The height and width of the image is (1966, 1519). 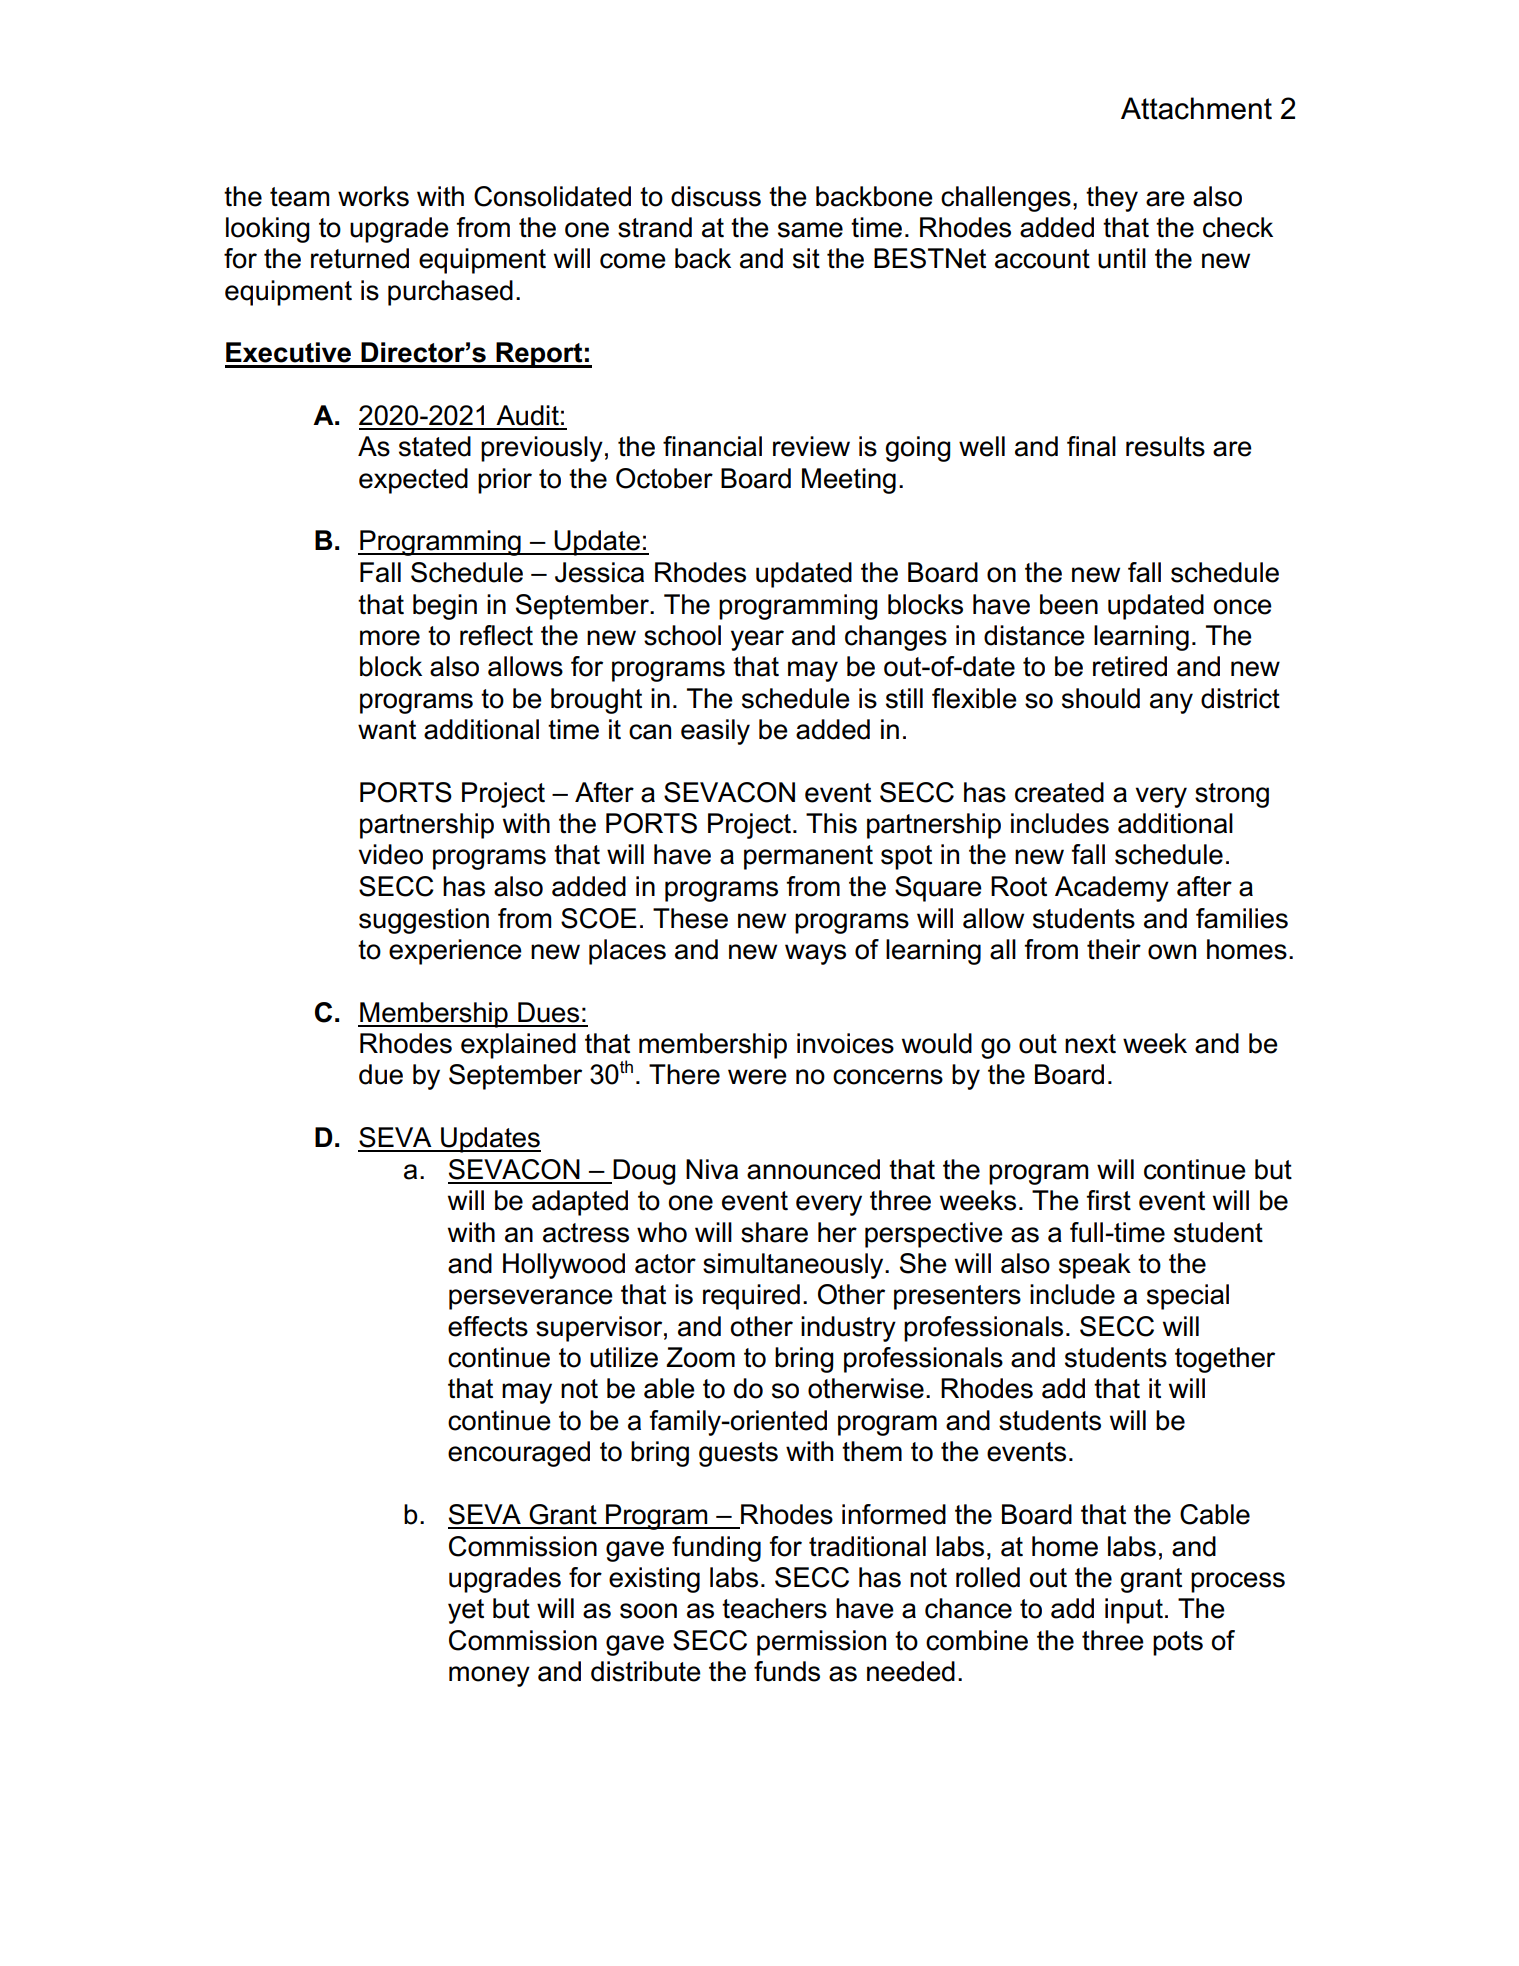 What do you see at coordinates (1112, 889) in the image?
I see `Academy` at bounding box center [1112, 889].
